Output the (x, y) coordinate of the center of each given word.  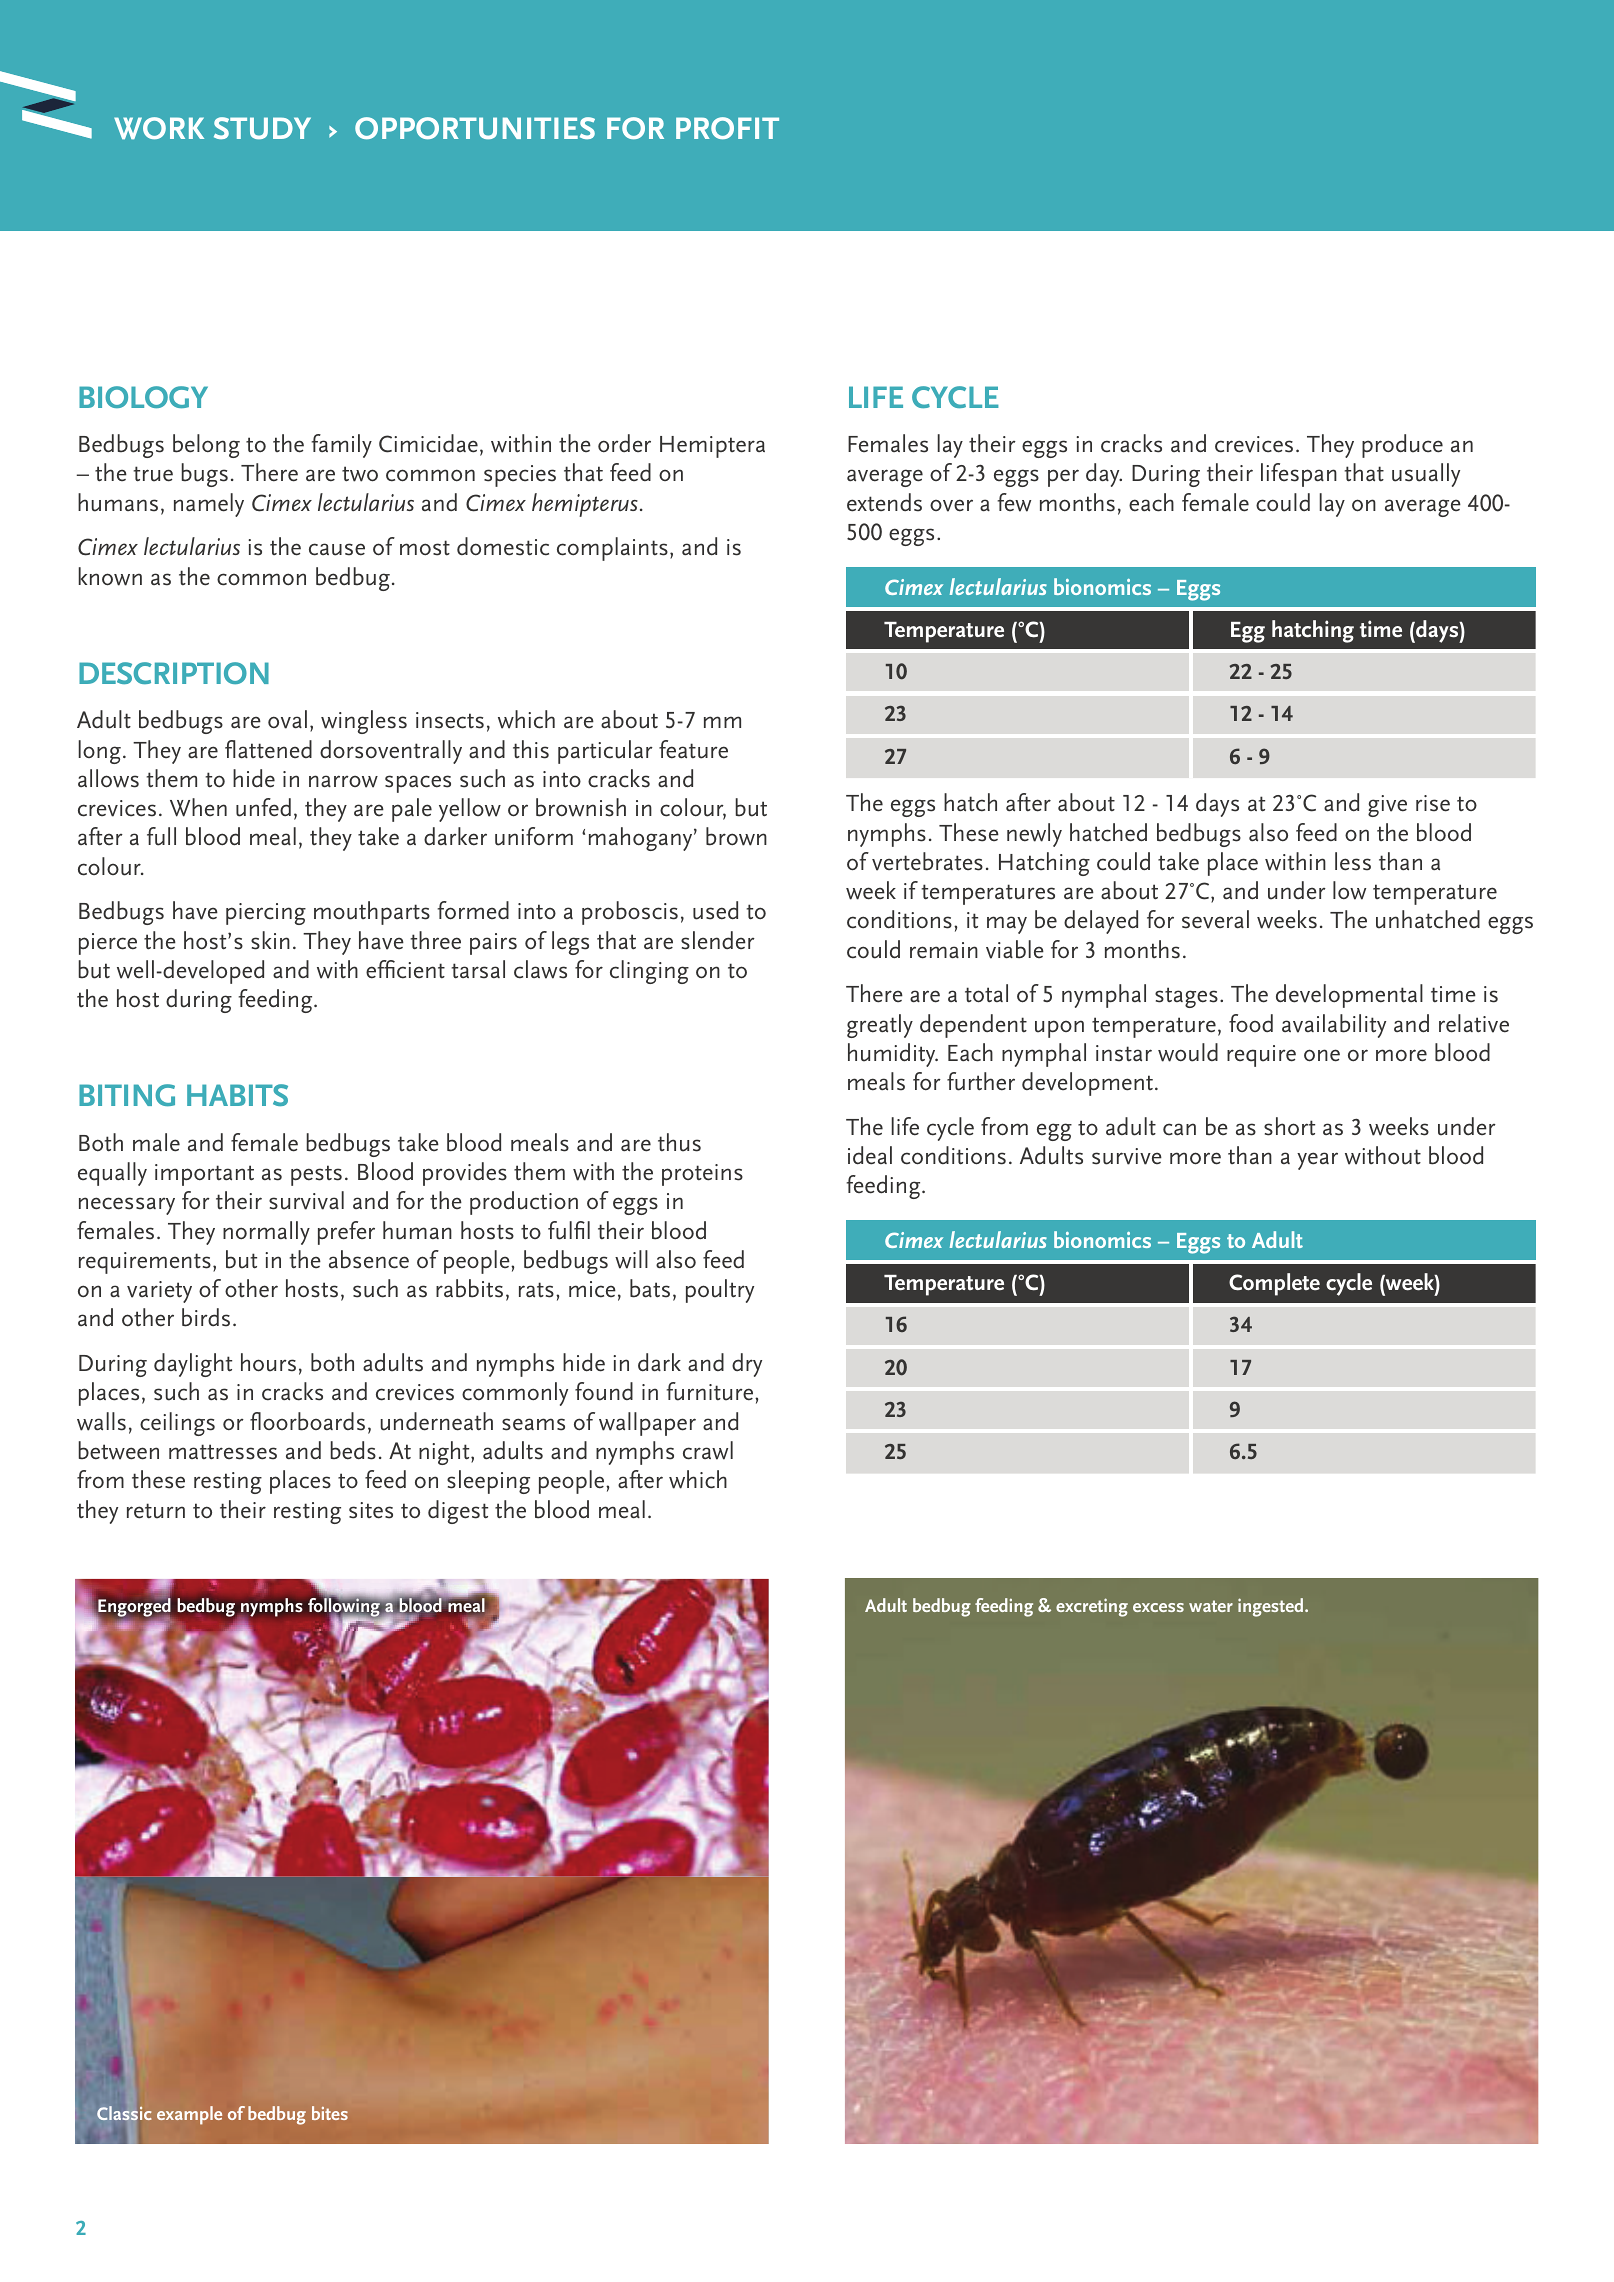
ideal (870, 1155)
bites (330, 2113)
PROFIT (727, 128)
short (1289, 1126)
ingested (1272, 1607)
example (189, 2115)
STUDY (262, 128)
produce (1402, 446)
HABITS (237, 1095)
